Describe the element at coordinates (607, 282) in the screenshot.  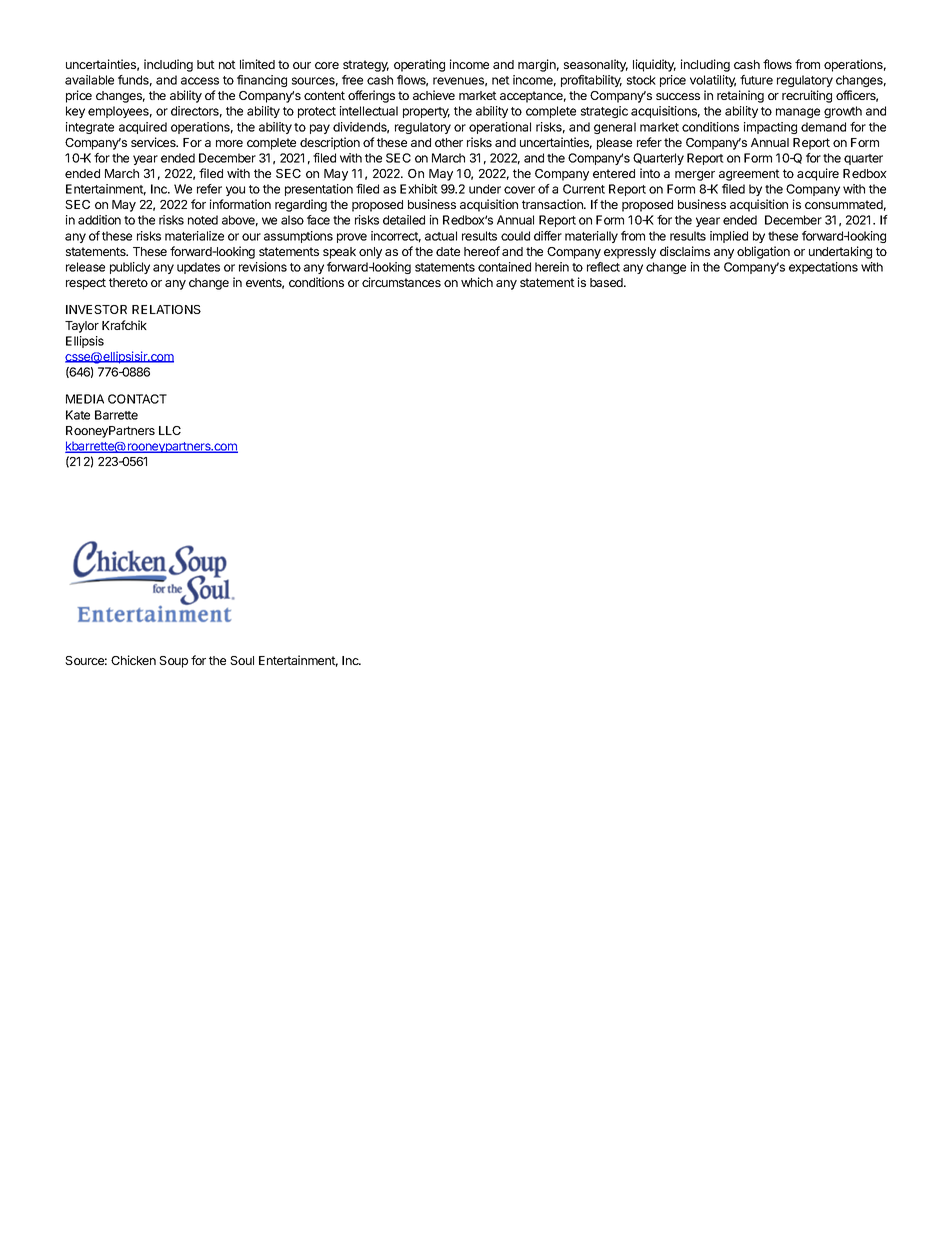
I see `based` at that location.
